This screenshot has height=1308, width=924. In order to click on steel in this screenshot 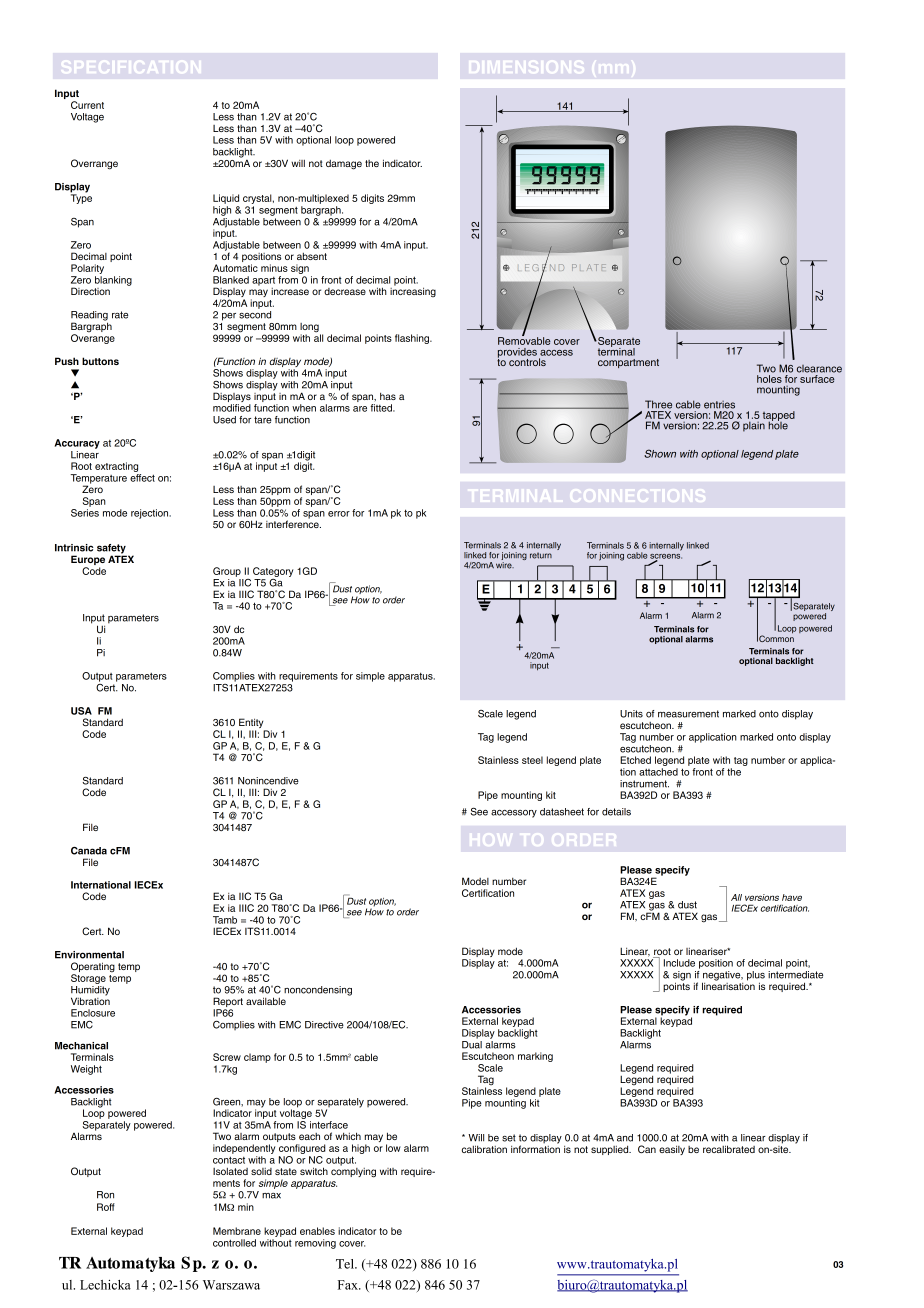, I will do `click(532, 760)`.
